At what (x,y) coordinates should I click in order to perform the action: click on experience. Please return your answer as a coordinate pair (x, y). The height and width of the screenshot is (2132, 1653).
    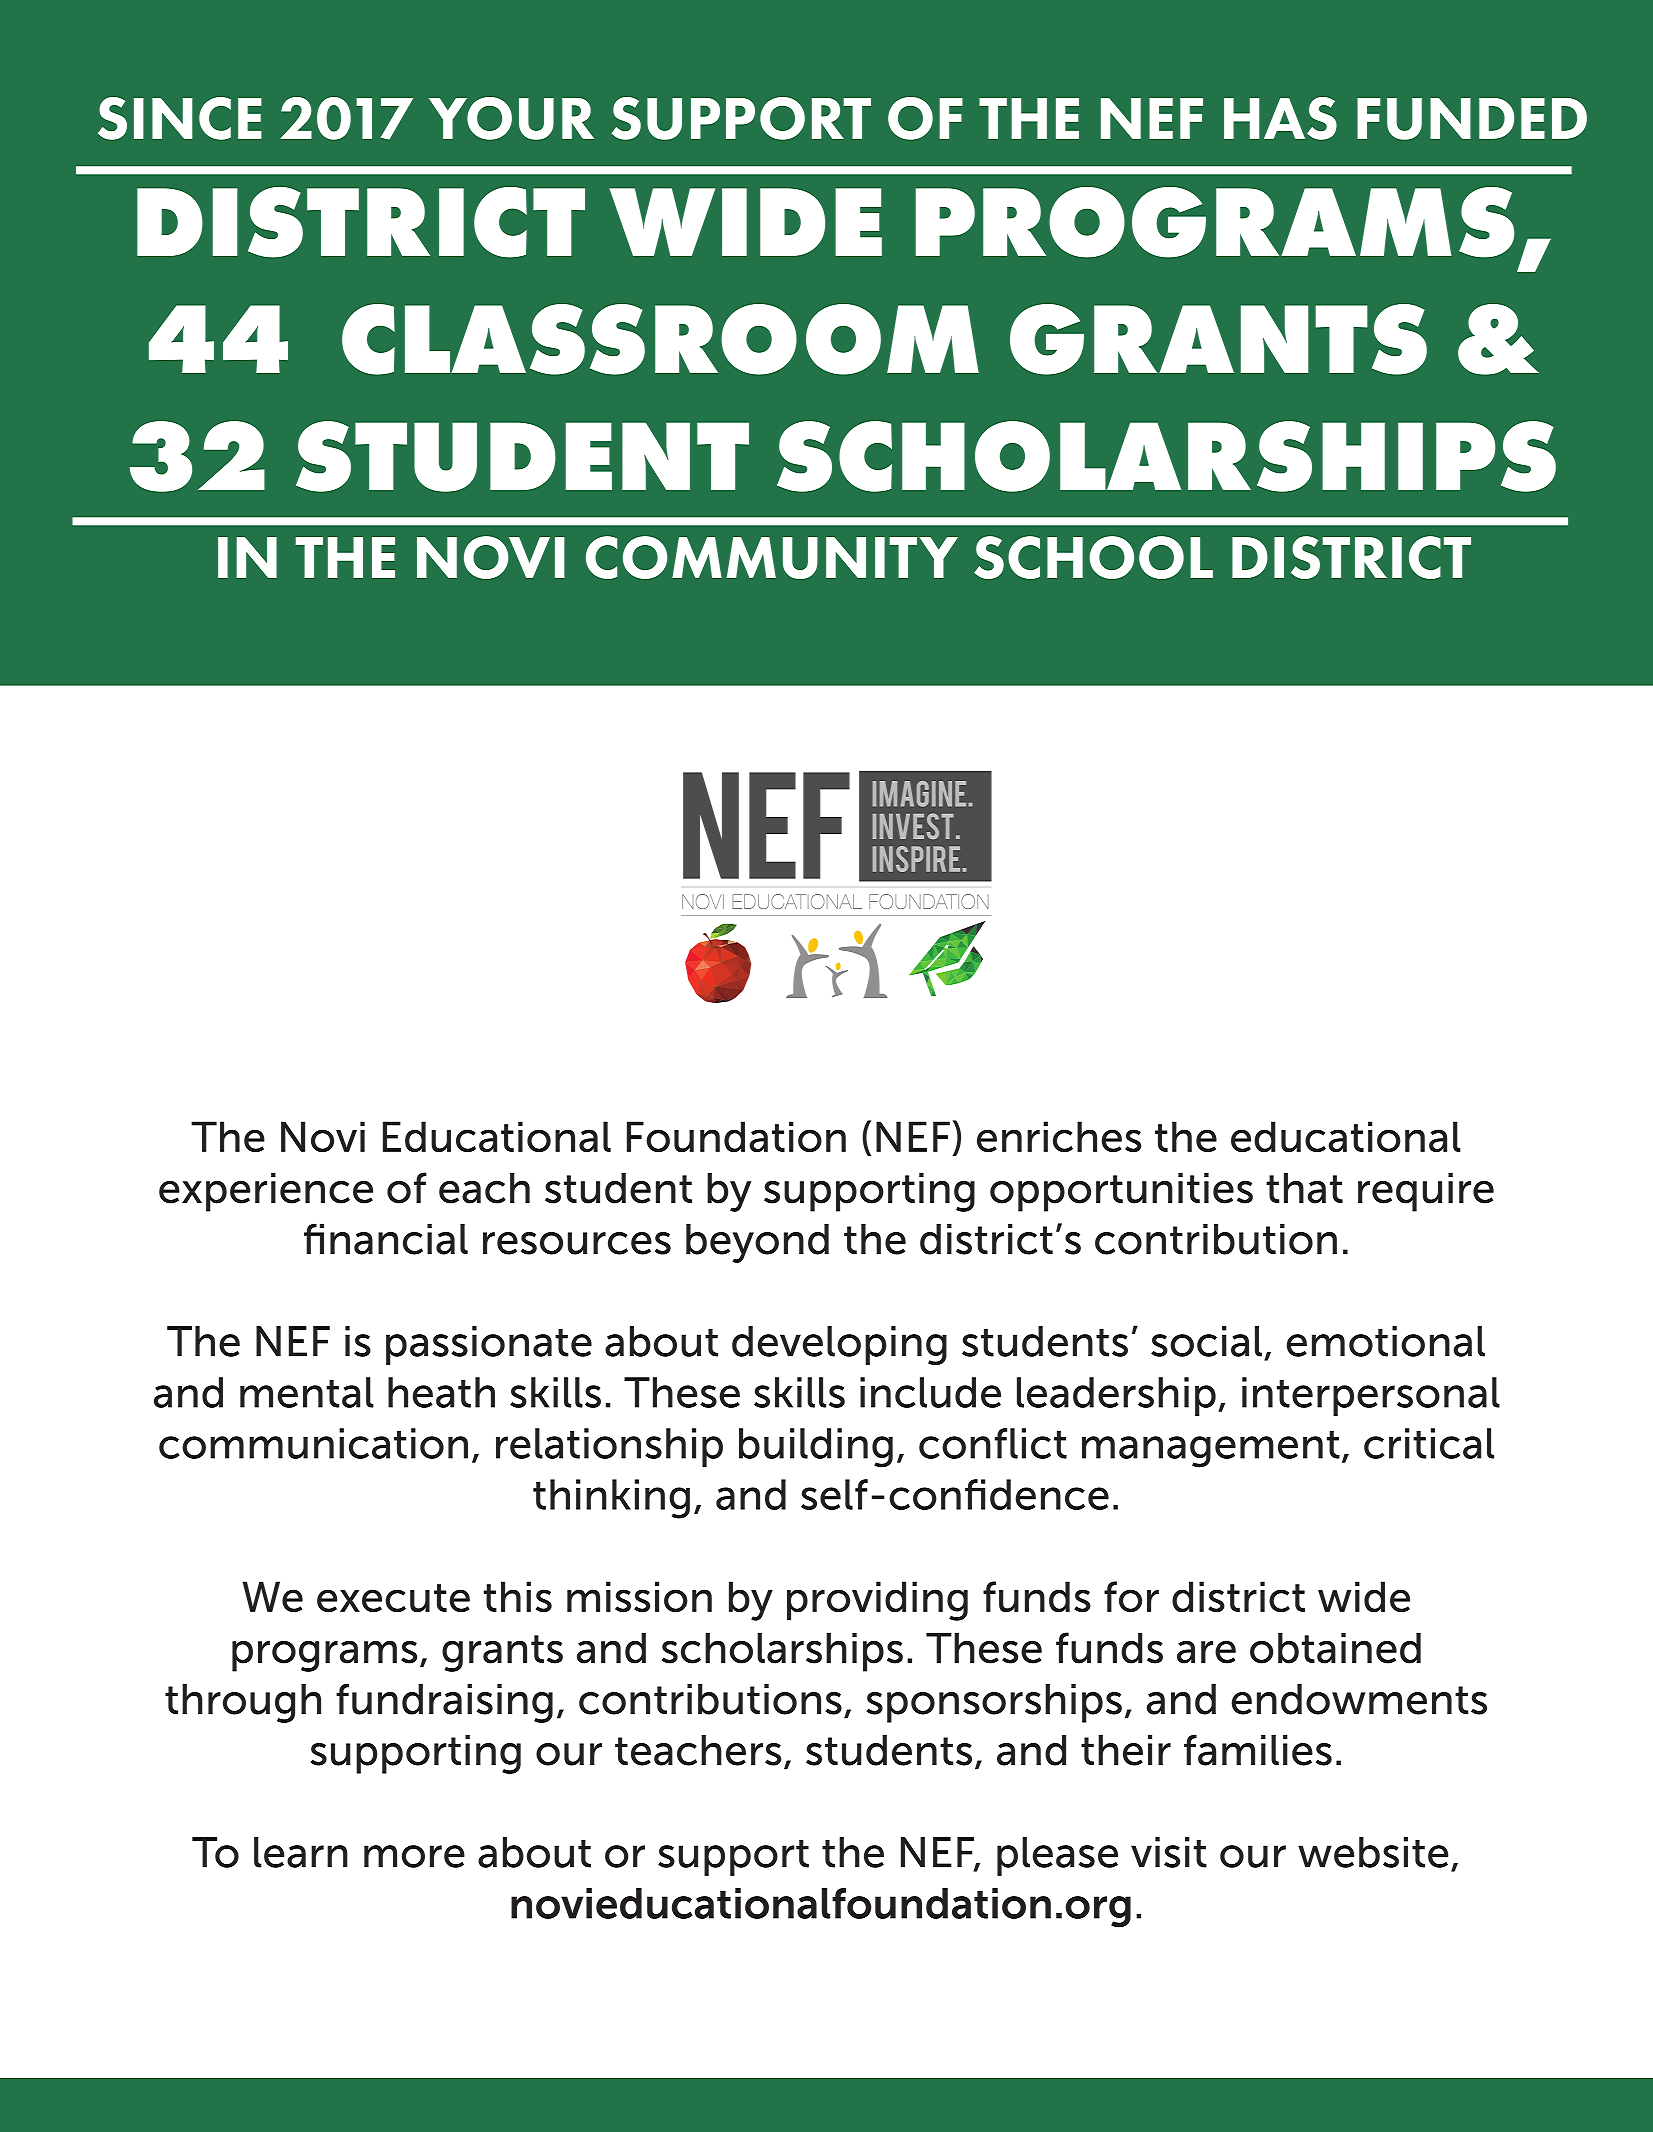
    Looking at the image, I should click on (266, 1192).
